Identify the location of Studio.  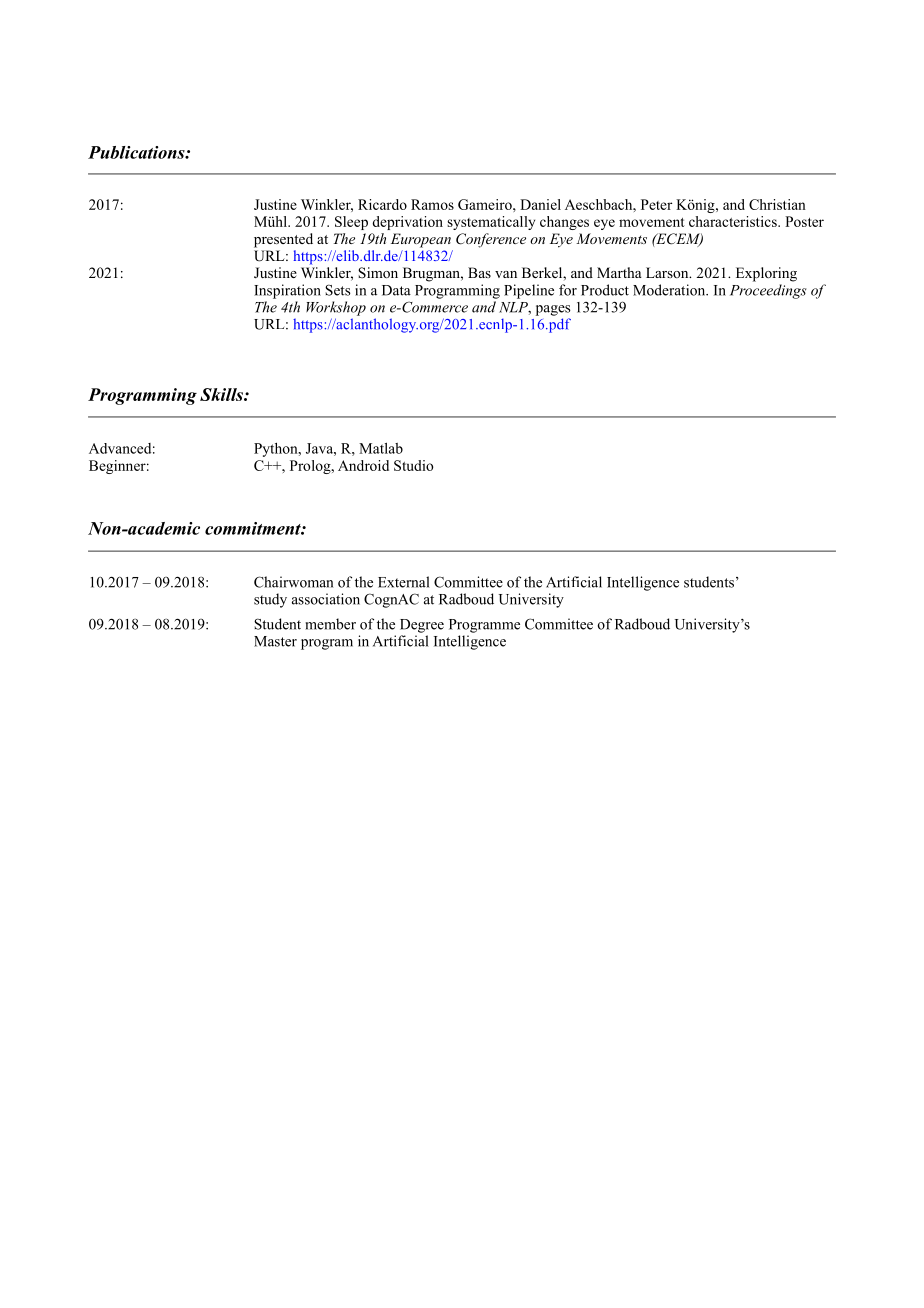
(413, 465).
